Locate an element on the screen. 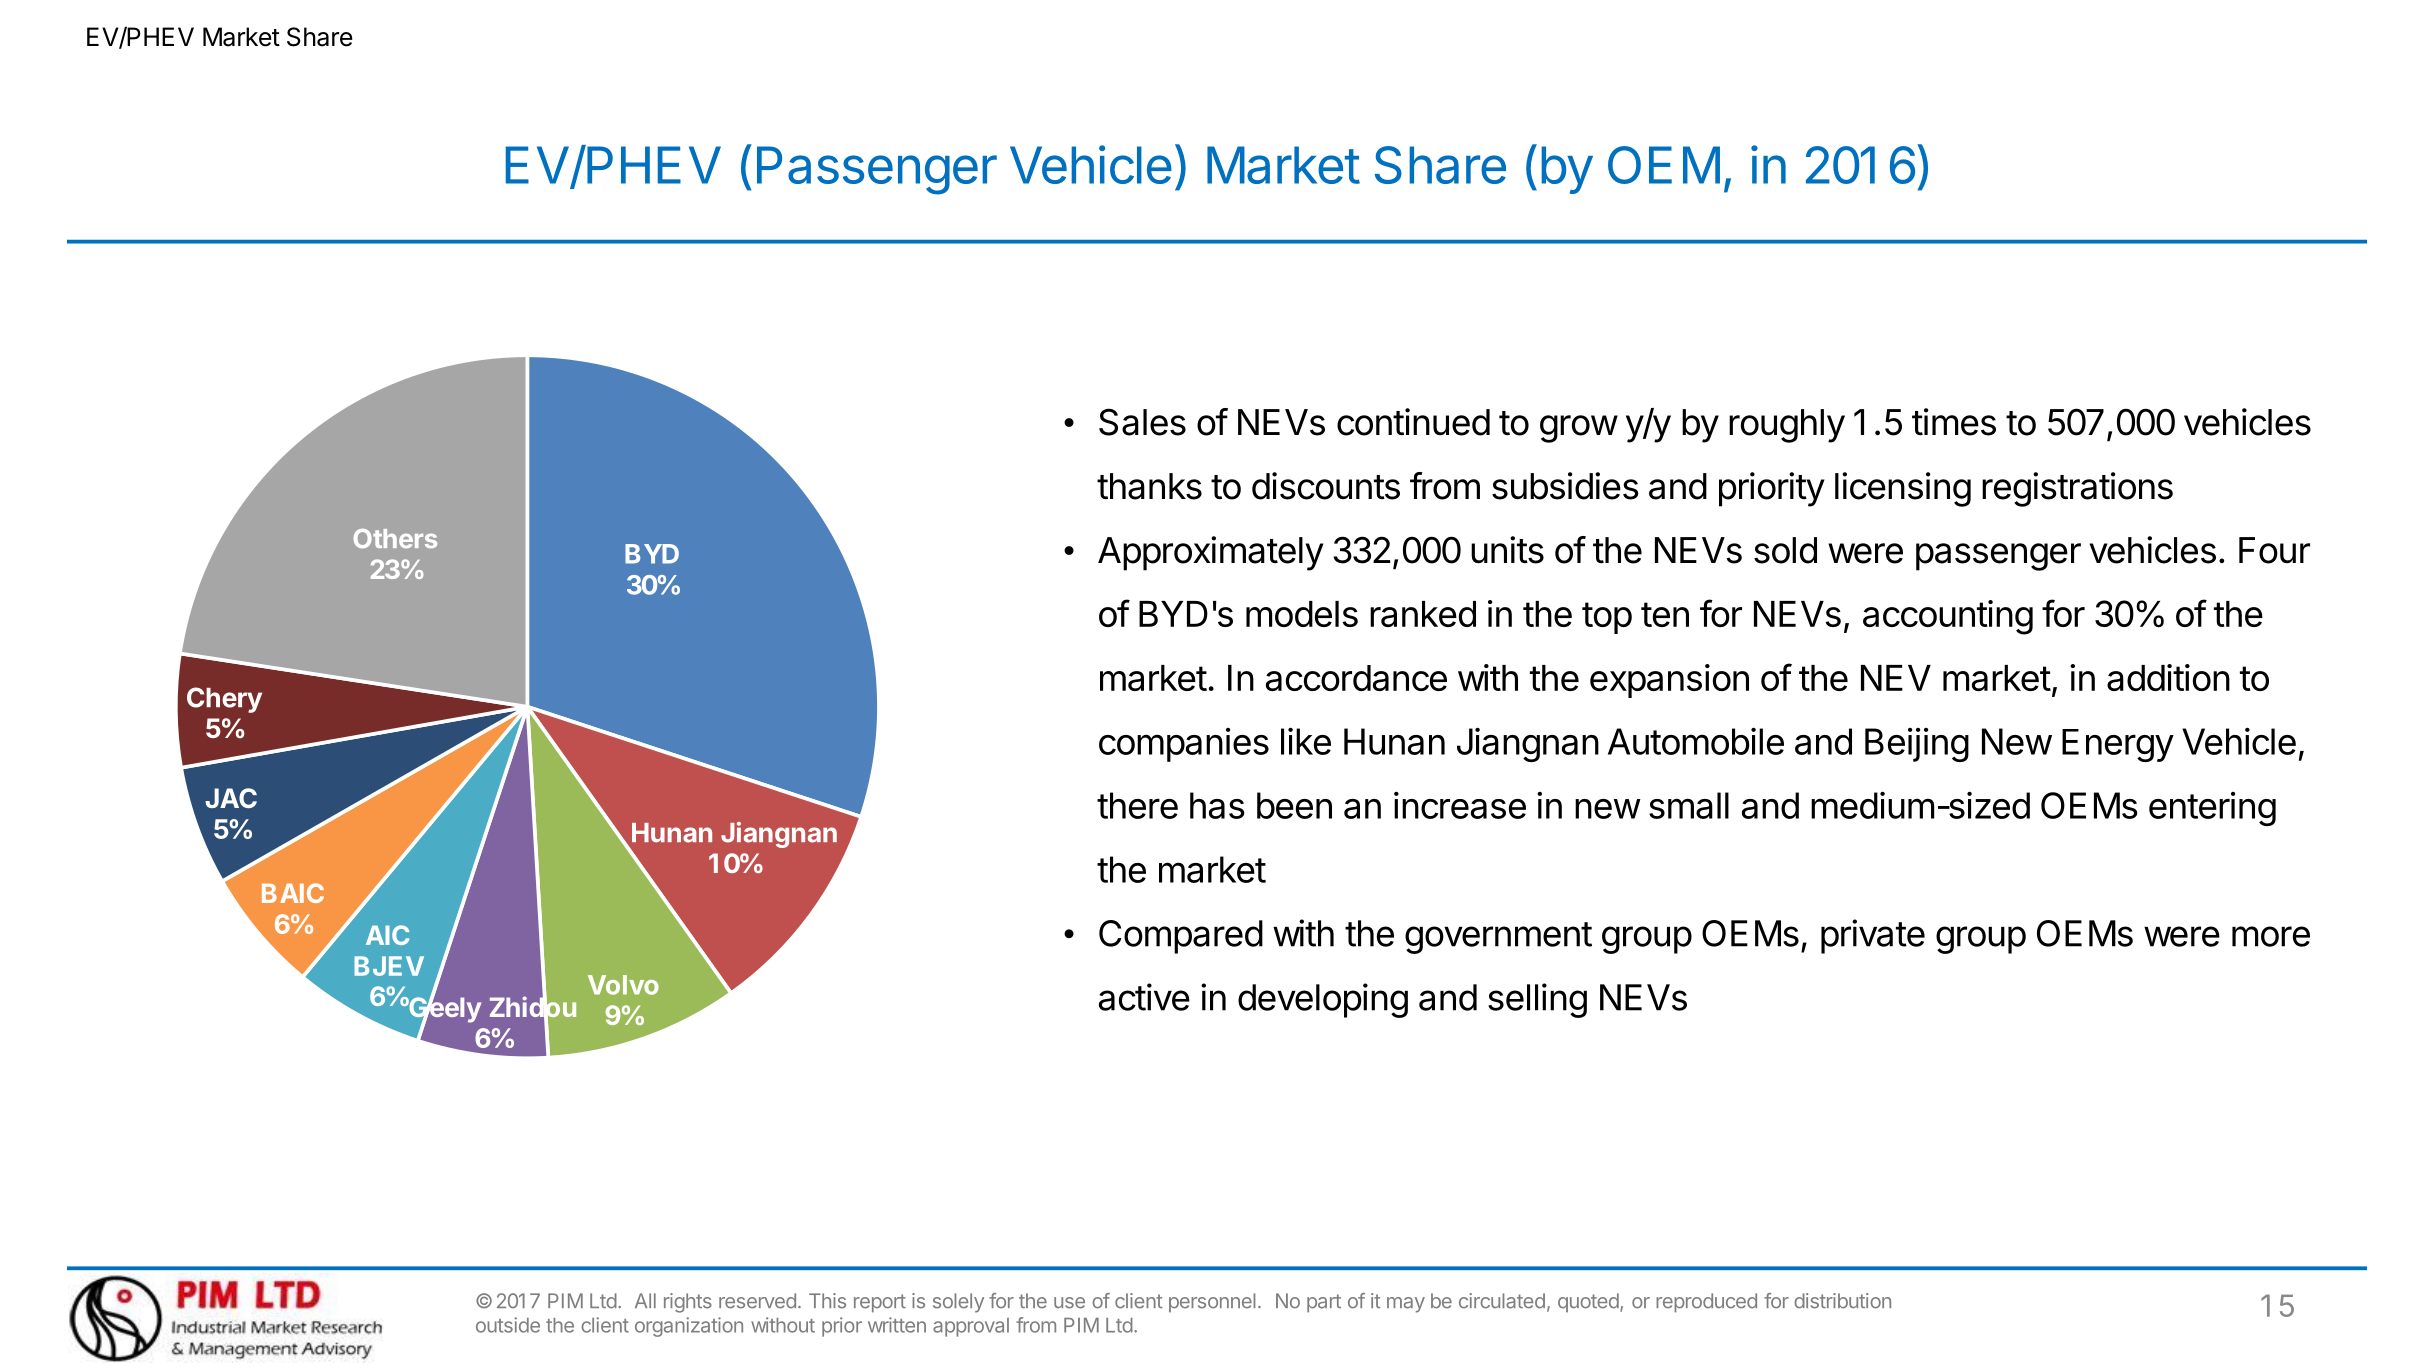 The image size is (2434, 1369). JAC is located at coordinates (231, 798).
